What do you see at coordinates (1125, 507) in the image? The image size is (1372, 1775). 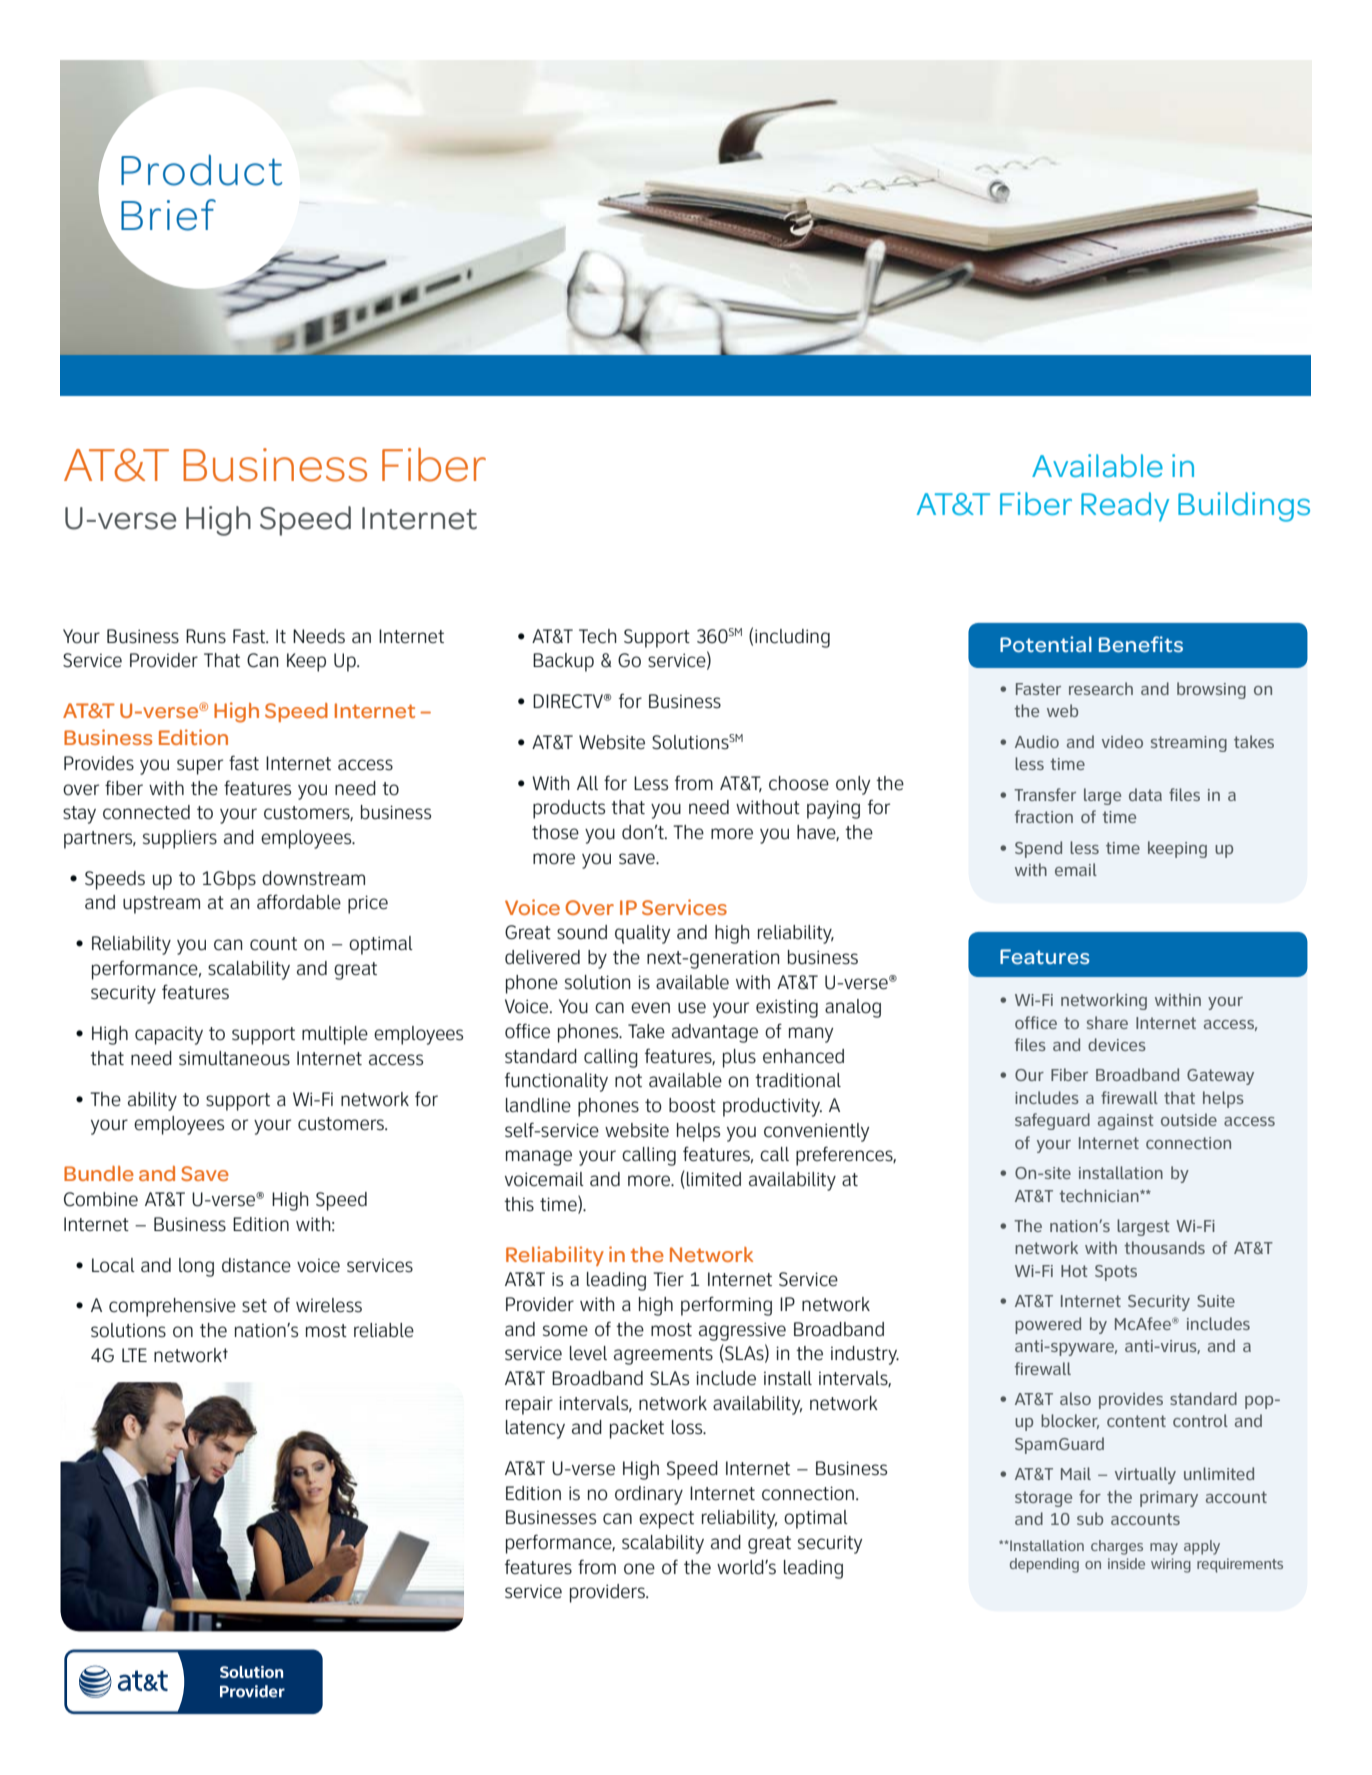 I see `Ready` at bounding box center [1125, 507].
